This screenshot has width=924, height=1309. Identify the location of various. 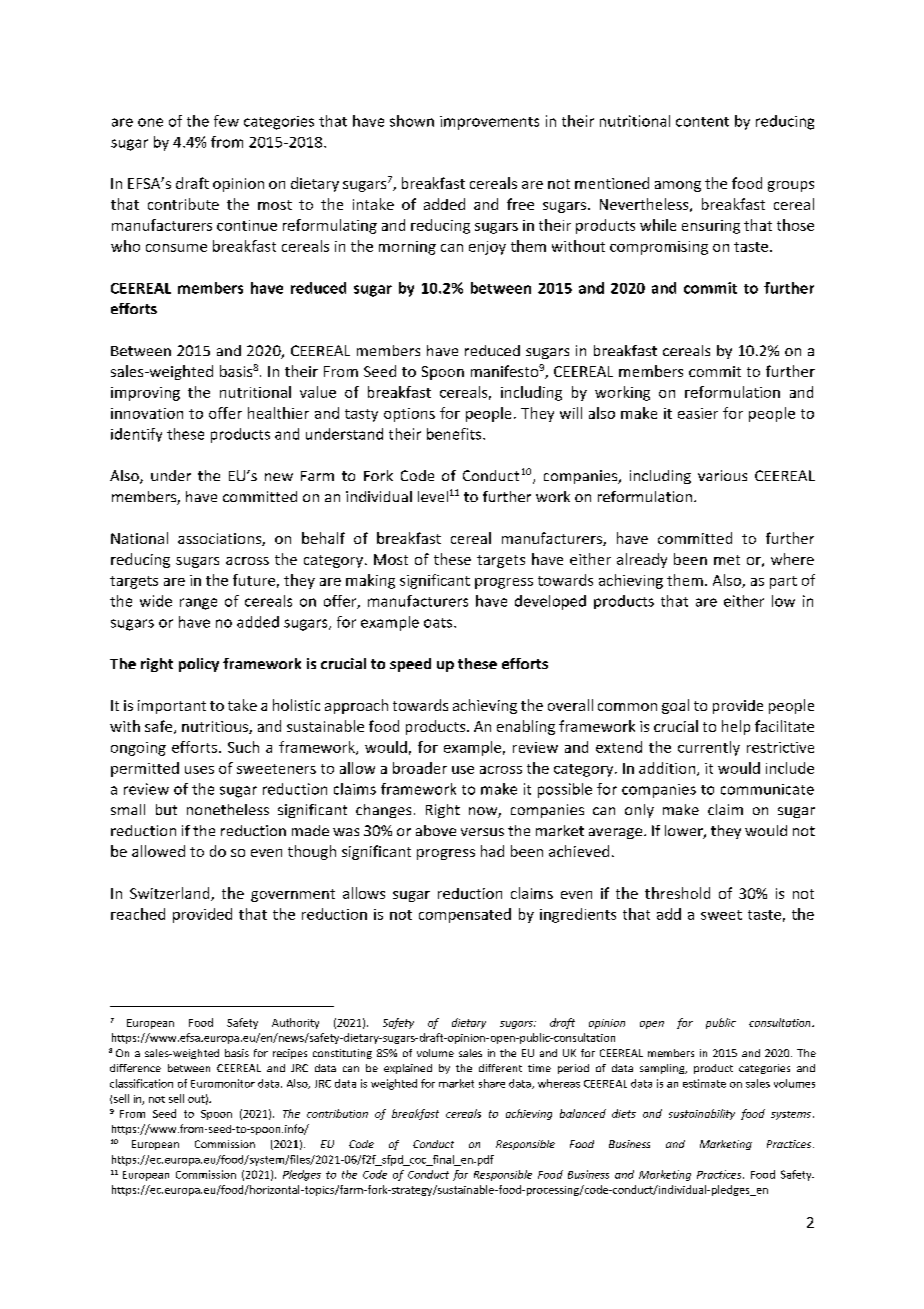
(722, 475).
